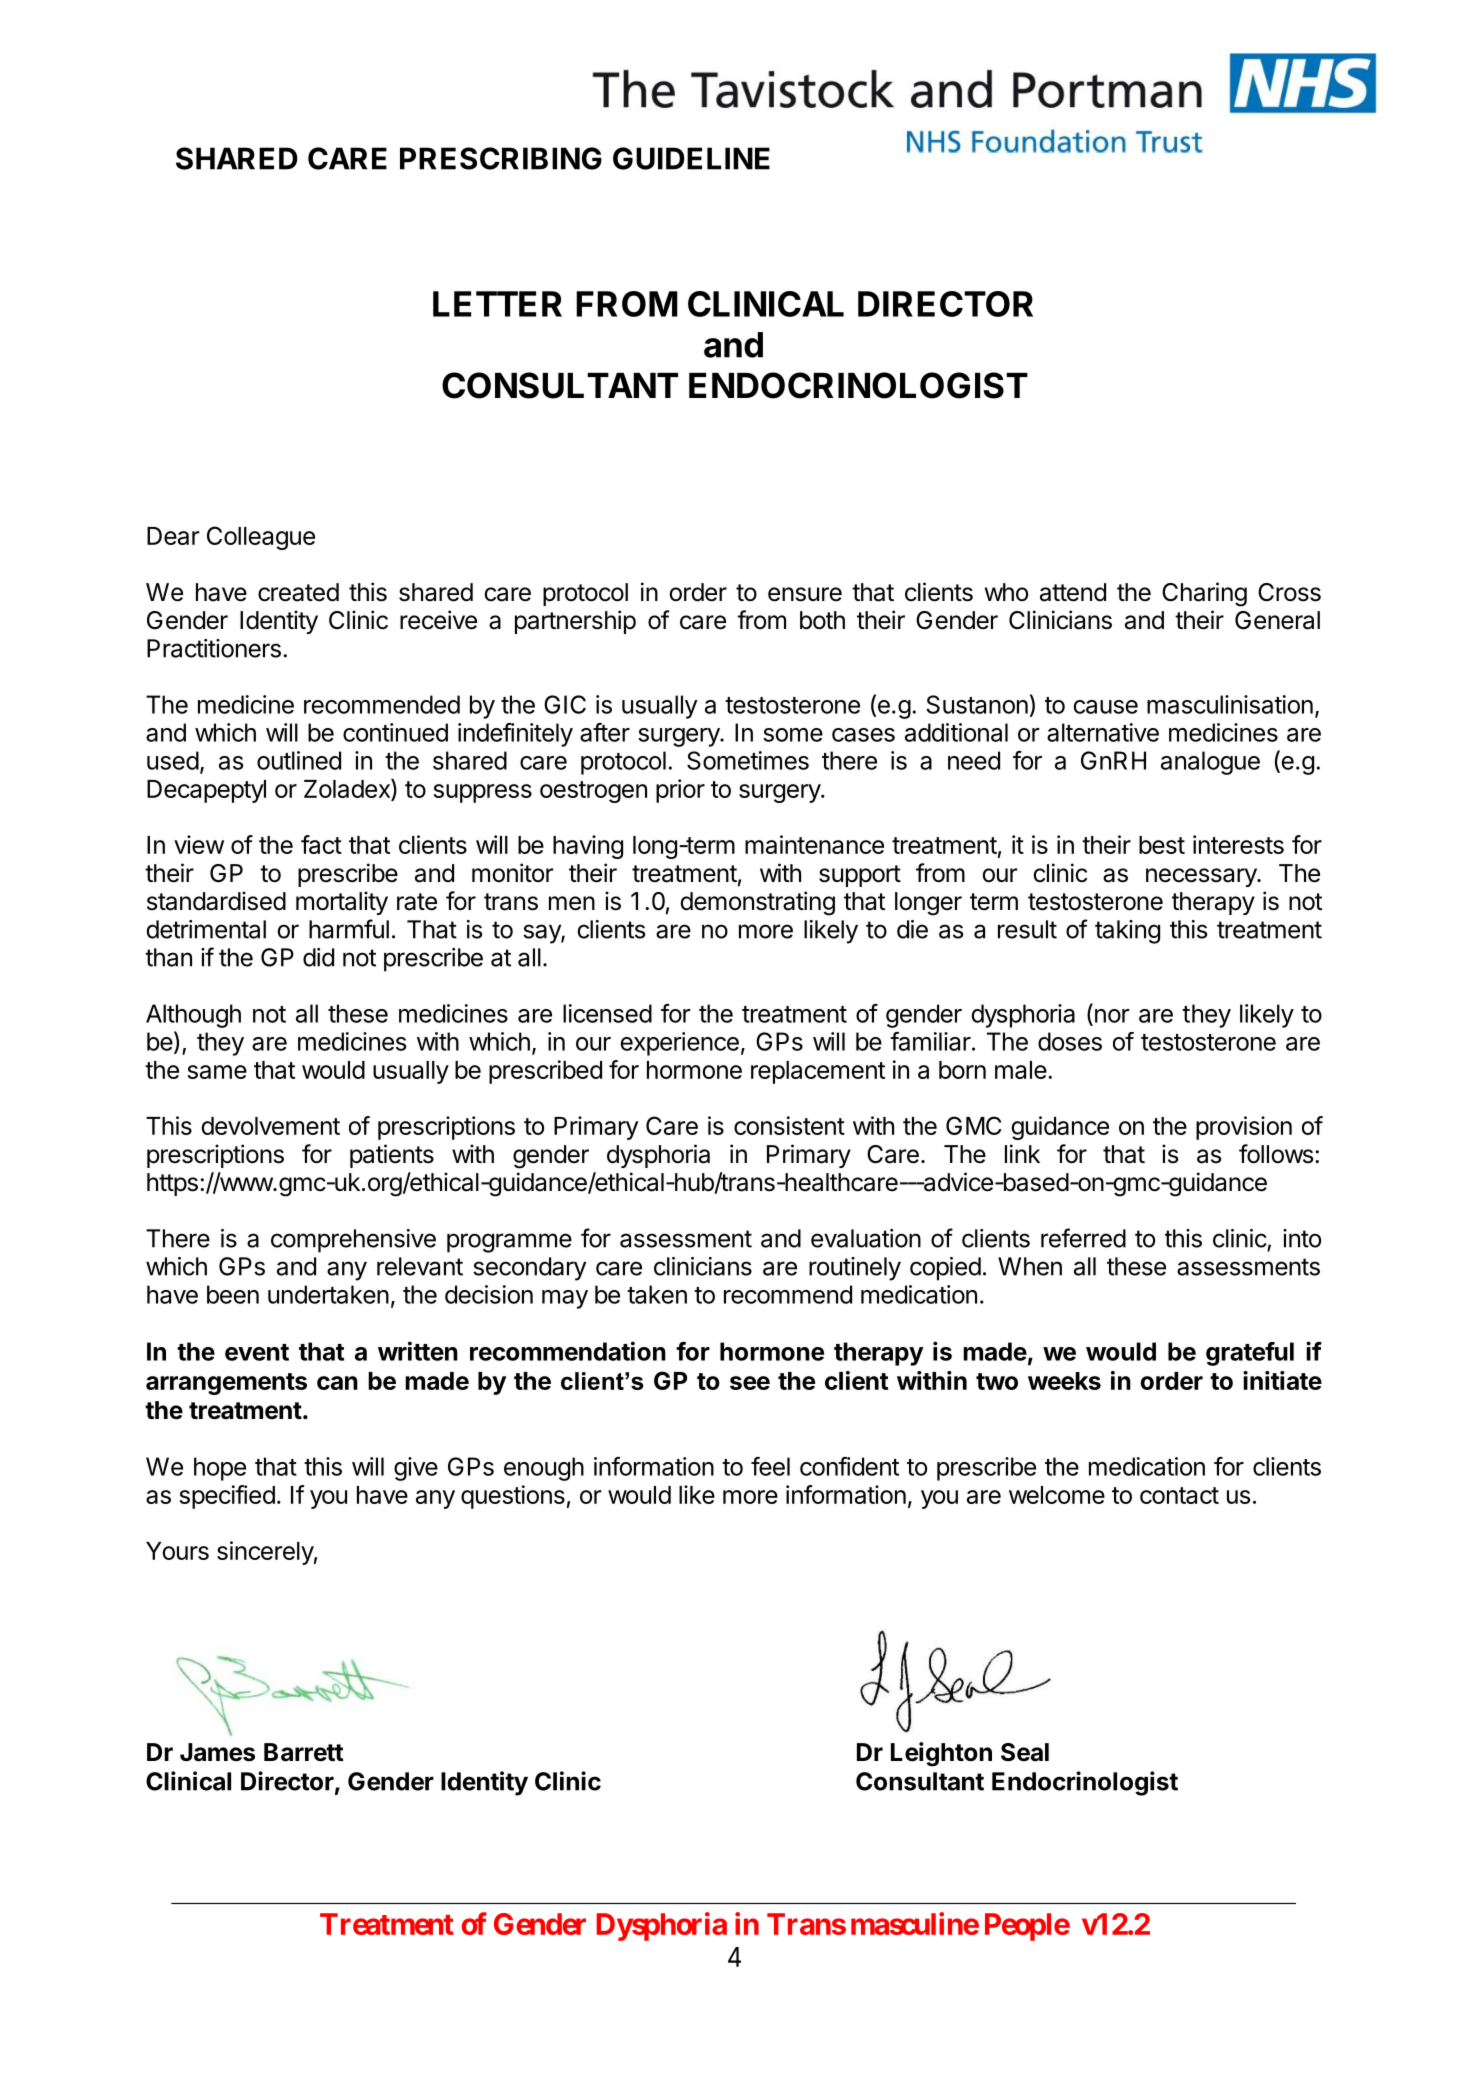 The image size is (1467, 2075). I want to click on PRESCRIBING, so click(501, 158).
